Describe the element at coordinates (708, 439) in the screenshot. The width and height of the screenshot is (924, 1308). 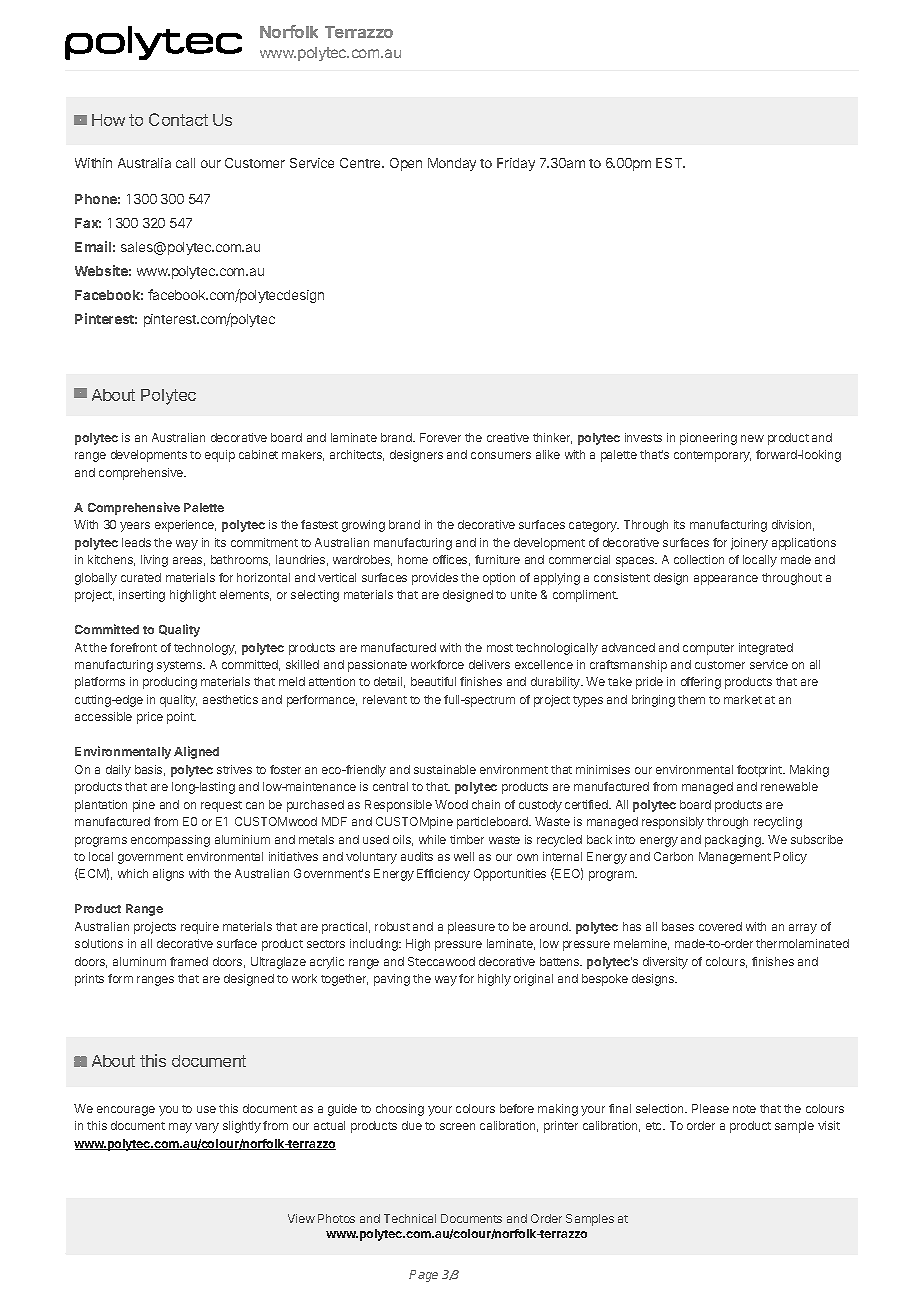
I see `pioneering` at that location.
